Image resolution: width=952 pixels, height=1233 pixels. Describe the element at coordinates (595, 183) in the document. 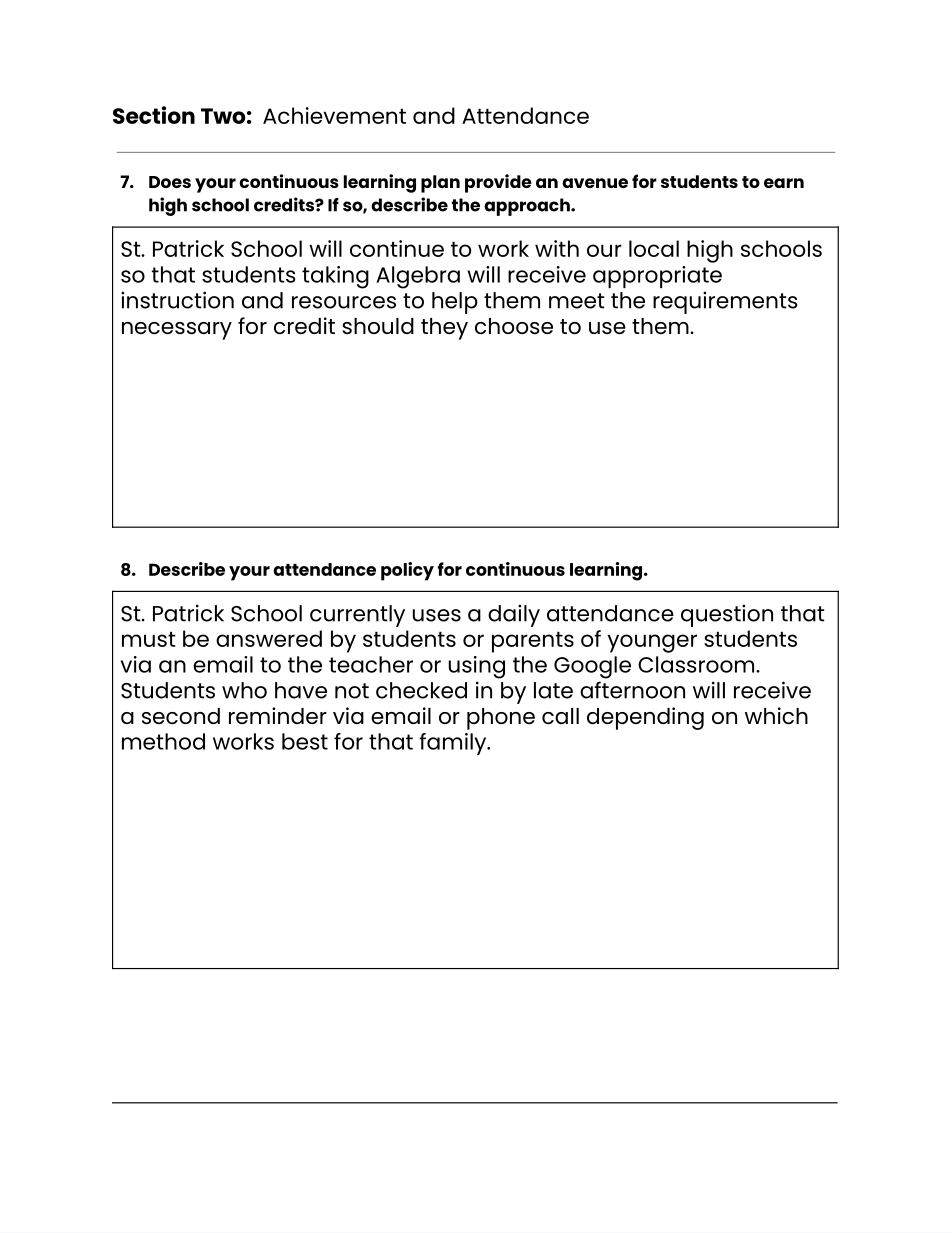

I see `avenue` at that location.
